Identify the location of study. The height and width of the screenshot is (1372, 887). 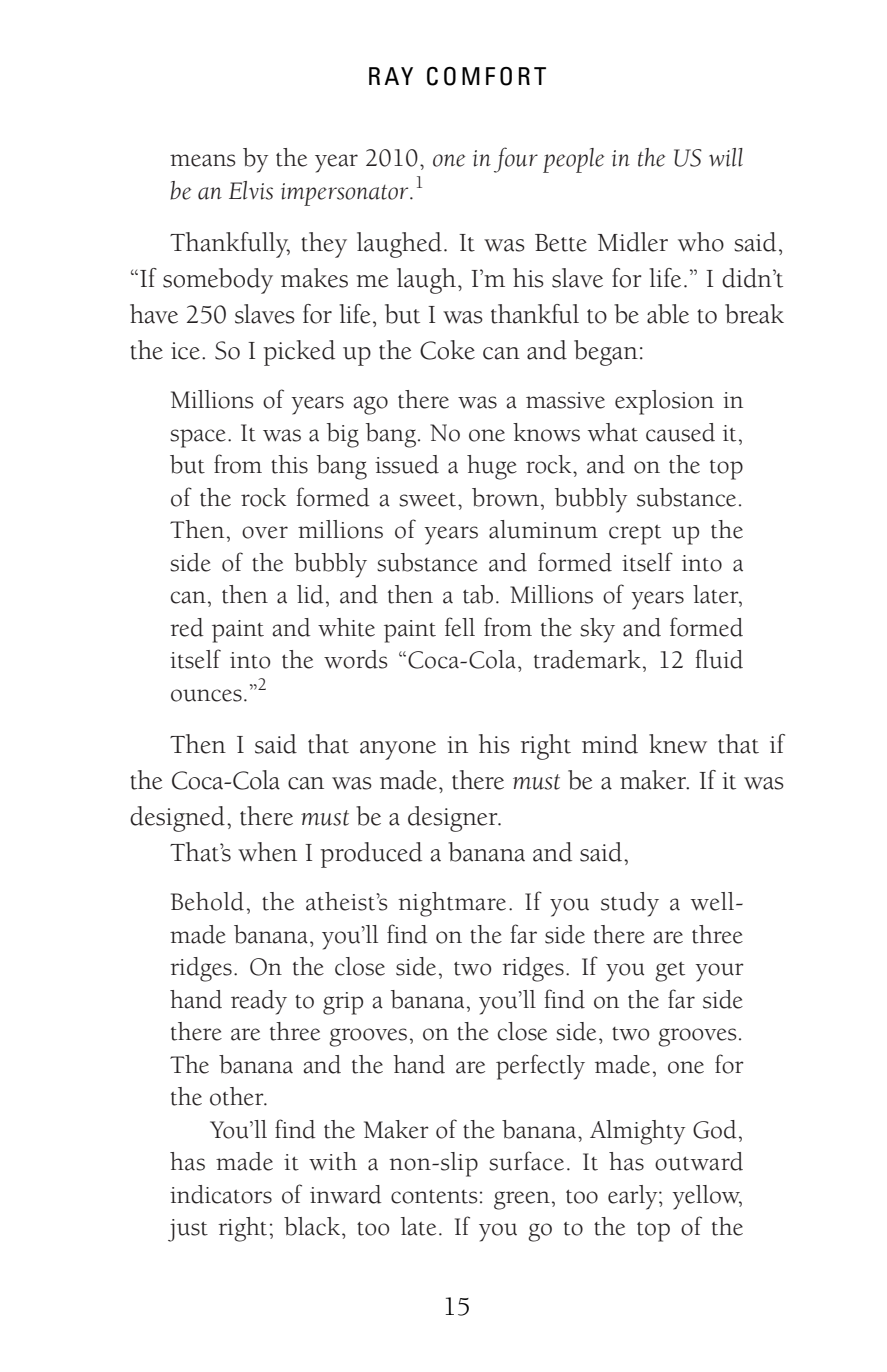
(630, 904).
